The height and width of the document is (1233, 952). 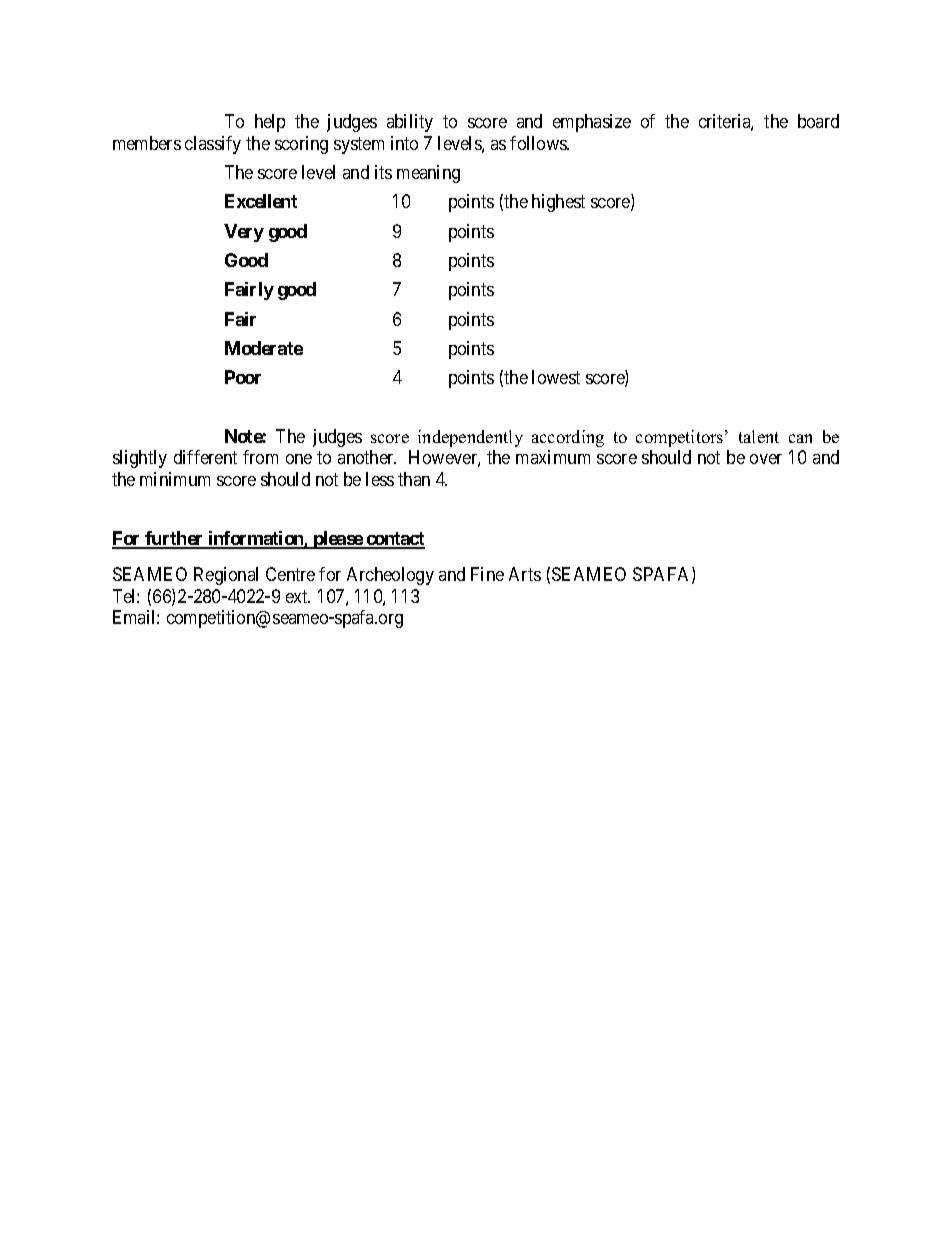 What do you see at coordinates (264, 348) in the document?
I see `Moderate` at bounding box center [264, 348].
